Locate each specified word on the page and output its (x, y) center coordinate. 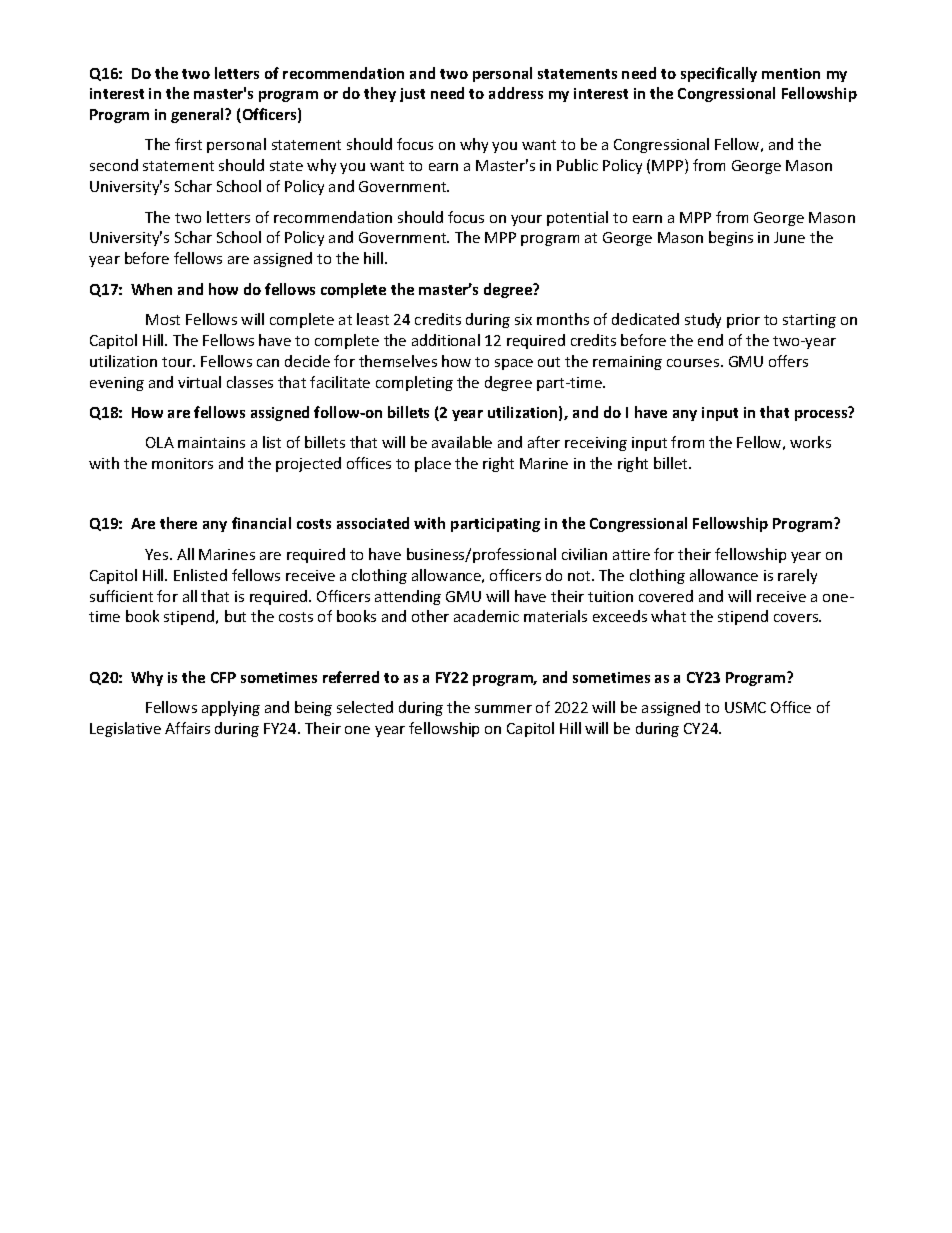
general (198, 115)
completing (414, 383)
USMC (745, 707)
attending (408, 597)
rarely (797, 576)
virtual (199, 382)
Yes (158, 554)
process (822, 415)
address (516, 93)
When (151, 289)
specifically (719, 74)
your (526, 220)
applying (231, 708)
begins (731, 238)
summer (503, 709)
